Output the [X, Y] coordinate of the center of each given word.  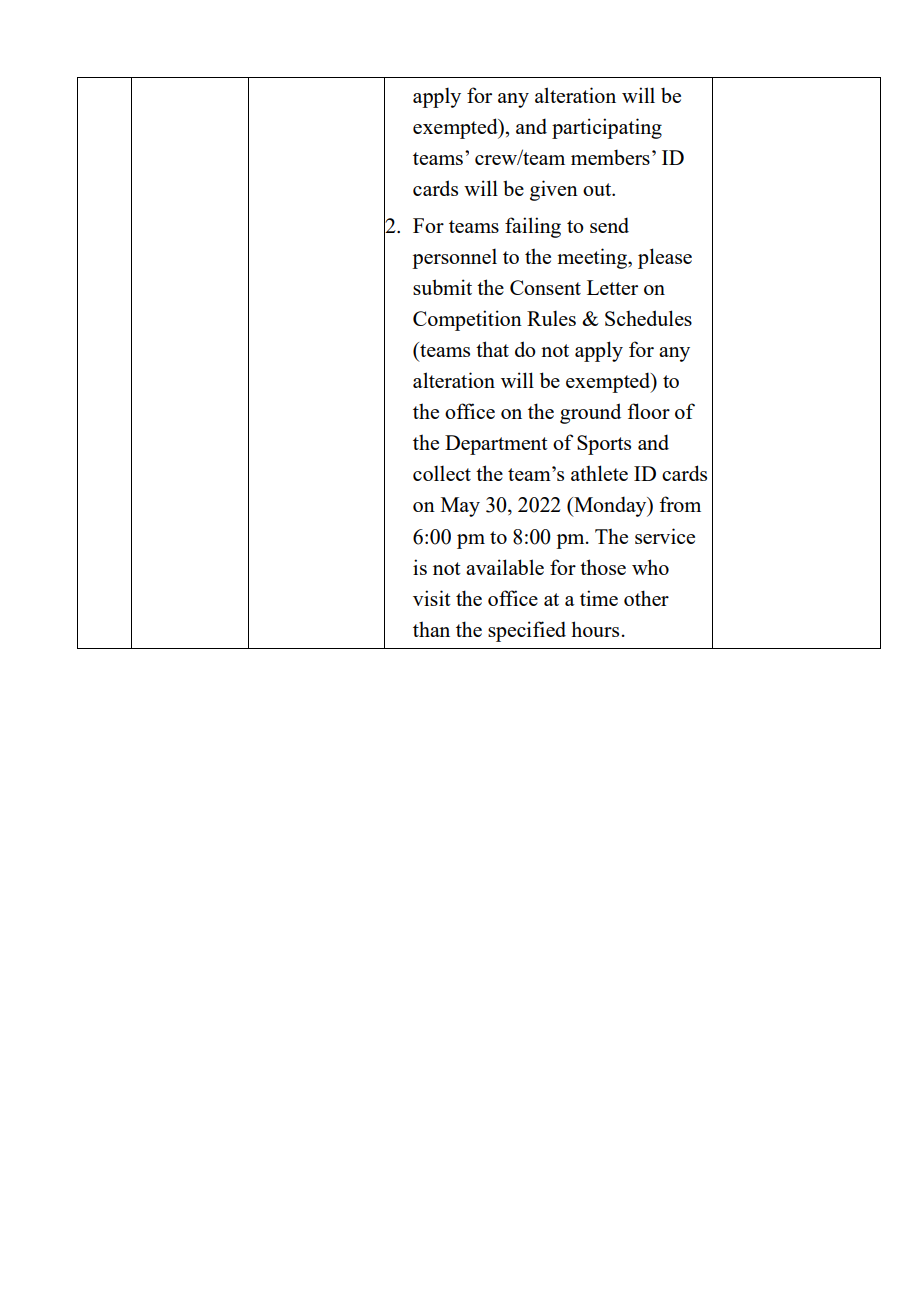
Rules [551, 318]
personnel [454, 258]
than [431, 629]
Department [496, 445]
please [665, 258]
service [665, 536]
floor [648, 411]
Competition [467, 320]
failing [533, 227]
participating [607, 128]
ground [590, 413]
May [460, 507]
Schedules [648, 318]
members [610, 157]
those [603, 567]
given [554, 190]
